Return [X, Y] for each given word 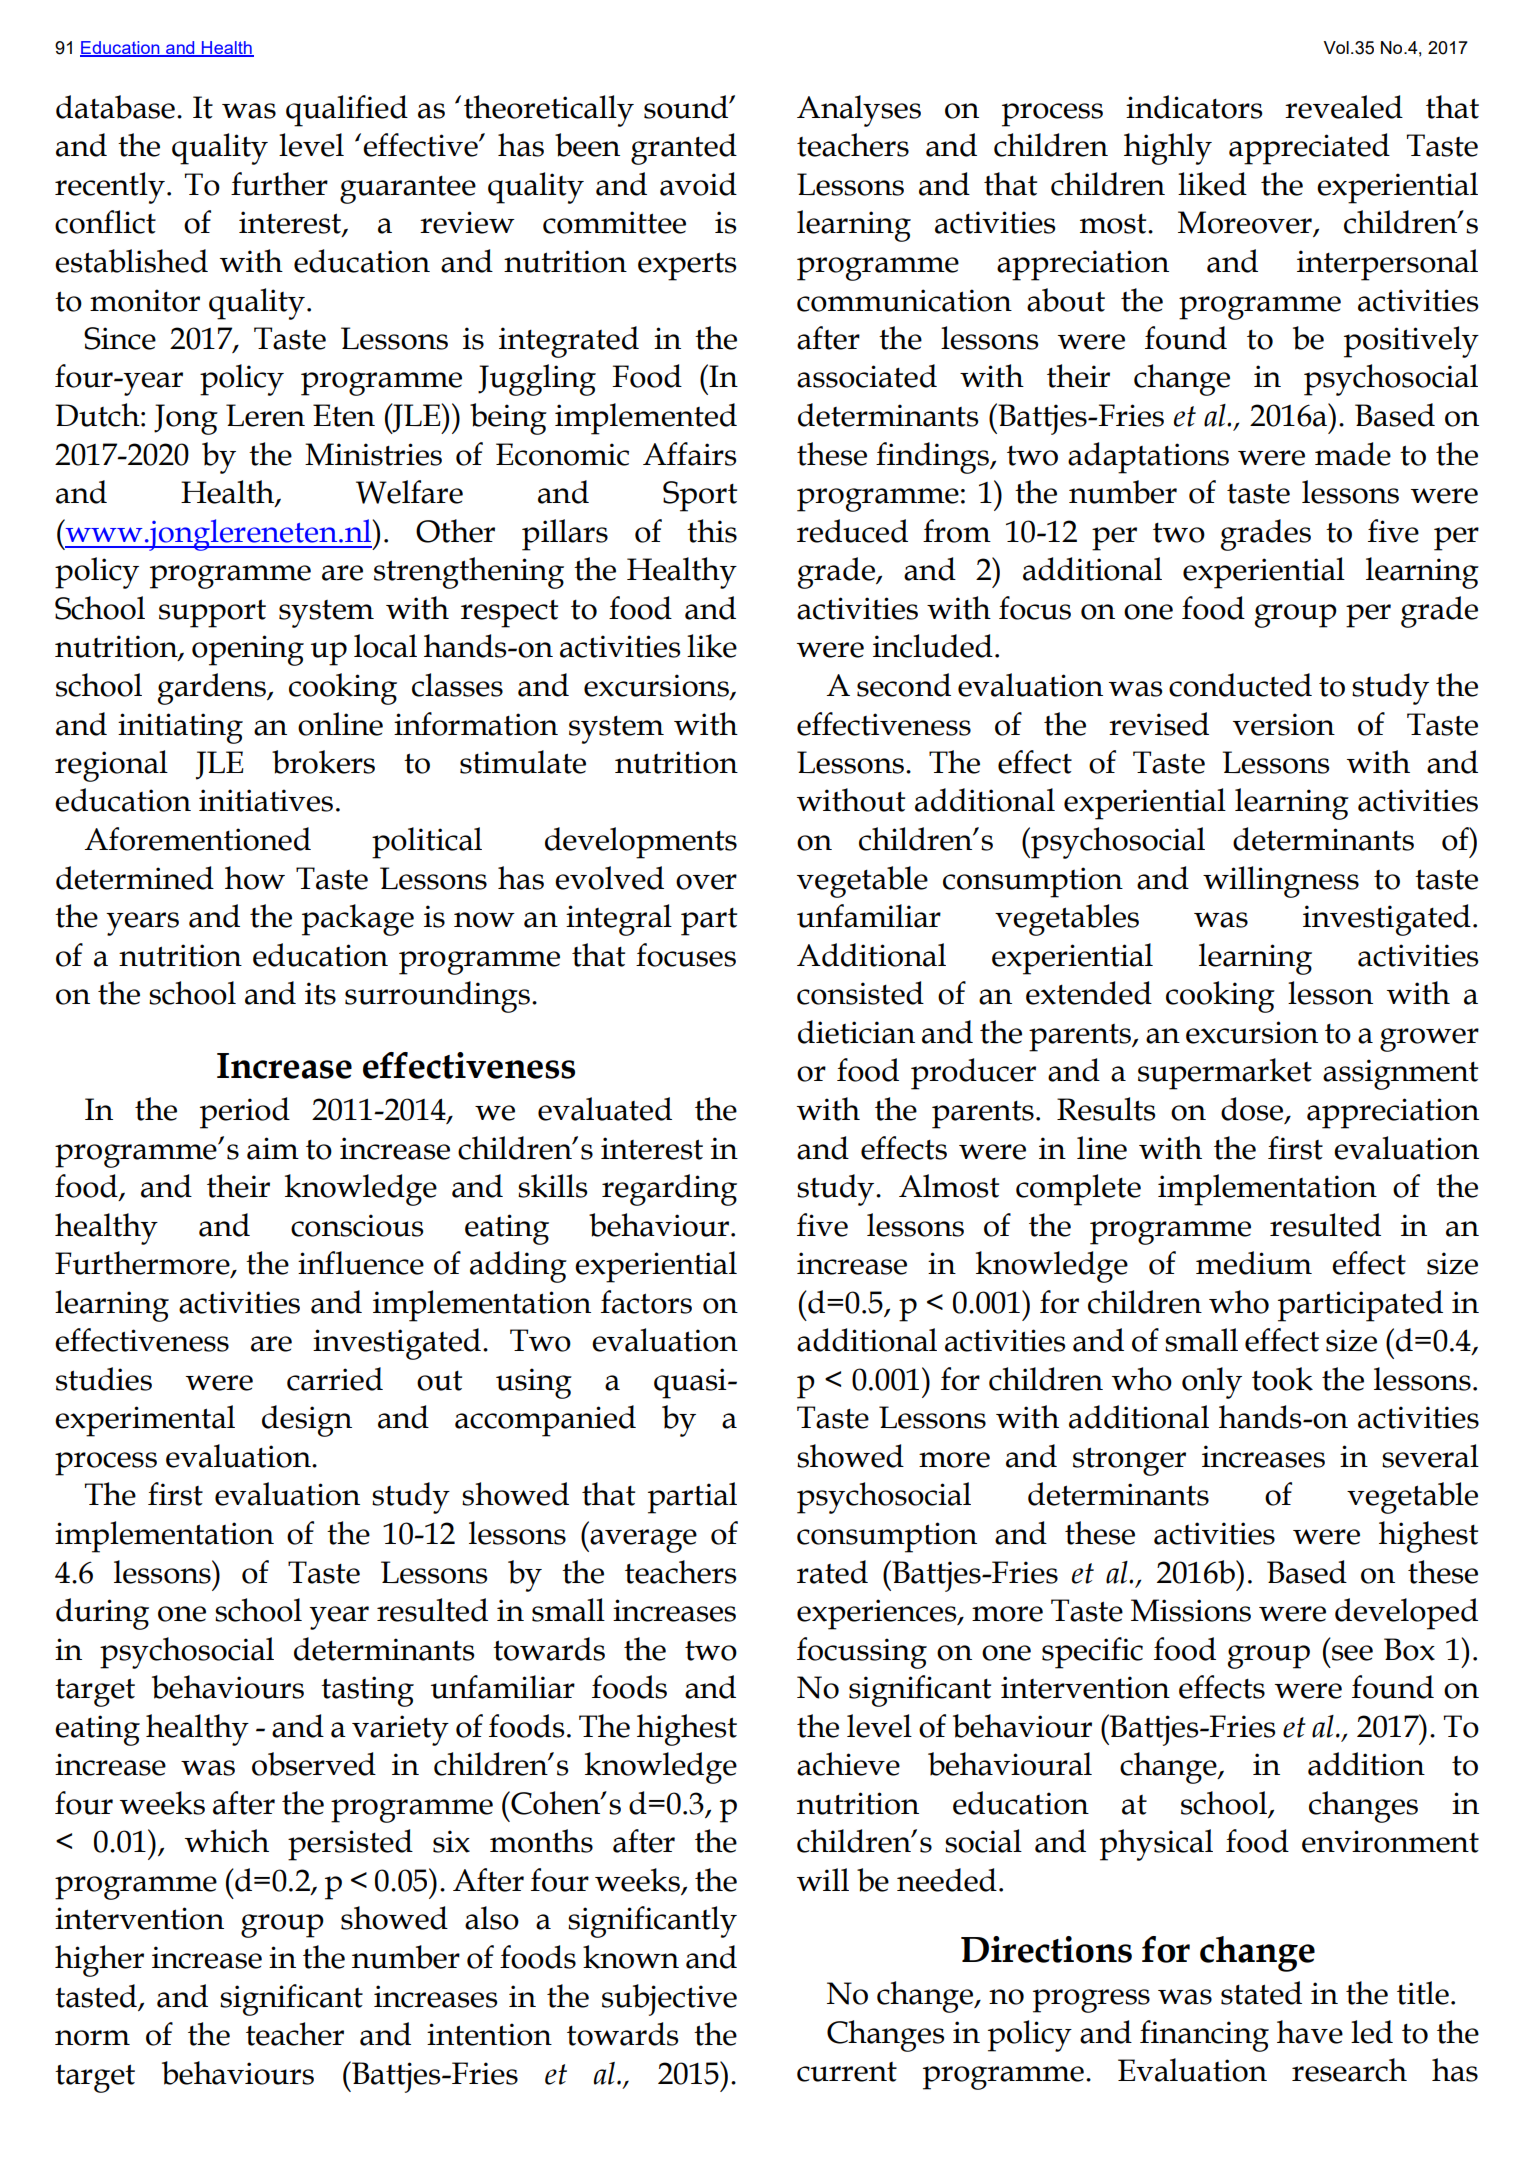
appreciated [1309, 149]
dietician [856, 1032]
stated [1261, 1993]
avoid [698, 184]
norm [92, 2038]
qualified [347, 111]
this [712, 531]
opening [248, 650]
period [245, 1113]
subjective [669, 2000]
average [642, 1541]
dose [1253, 1110]
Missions [1191, 1610]
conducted [1240, 685]
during [102, 1614]
